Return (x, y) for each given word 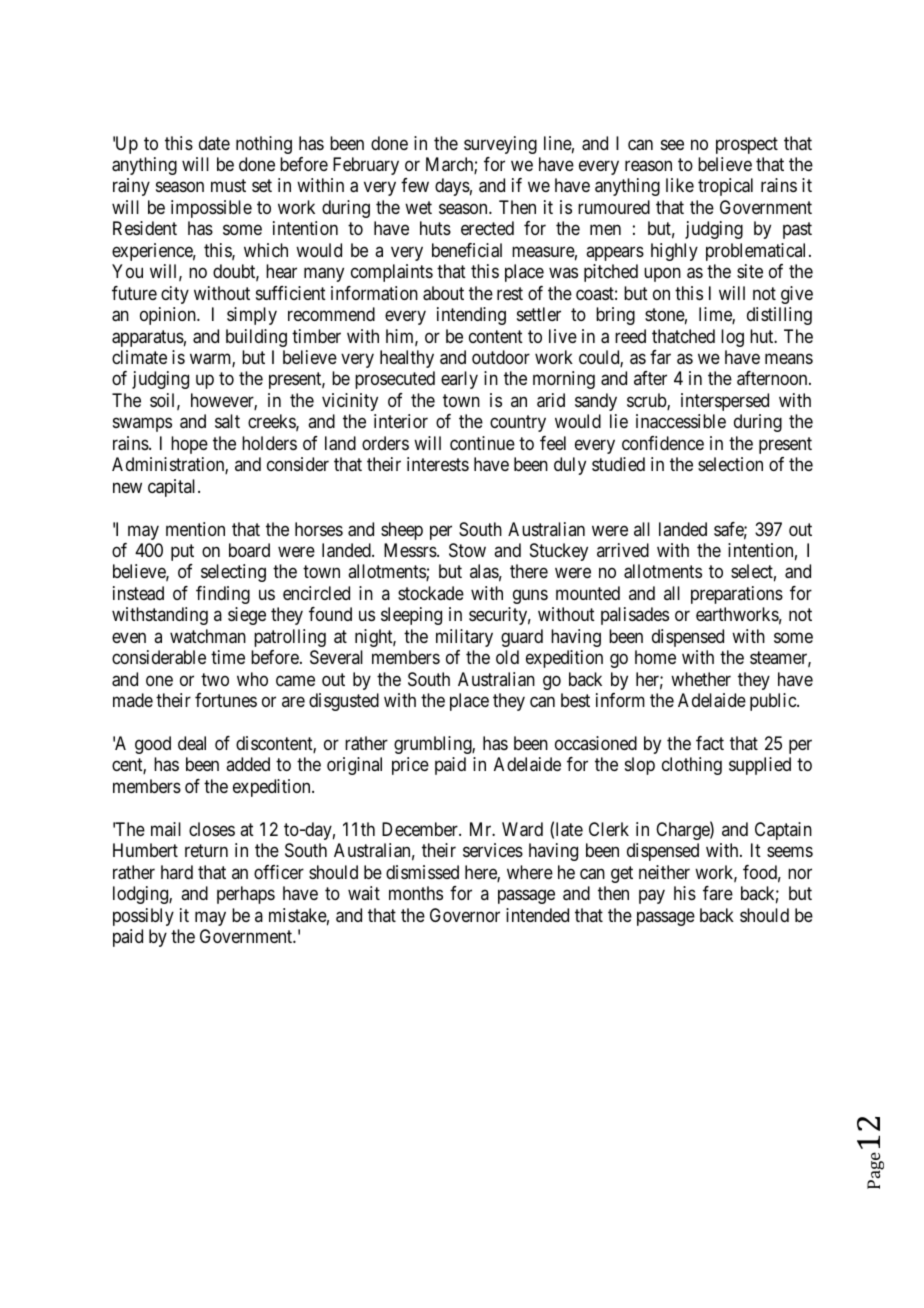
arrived (623, 550)
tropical (725, 187)
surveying (500, 145)
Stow (467, 550)
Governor (465, 915)
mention (195, 529)
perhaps (246, 895)
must (228, 186)
